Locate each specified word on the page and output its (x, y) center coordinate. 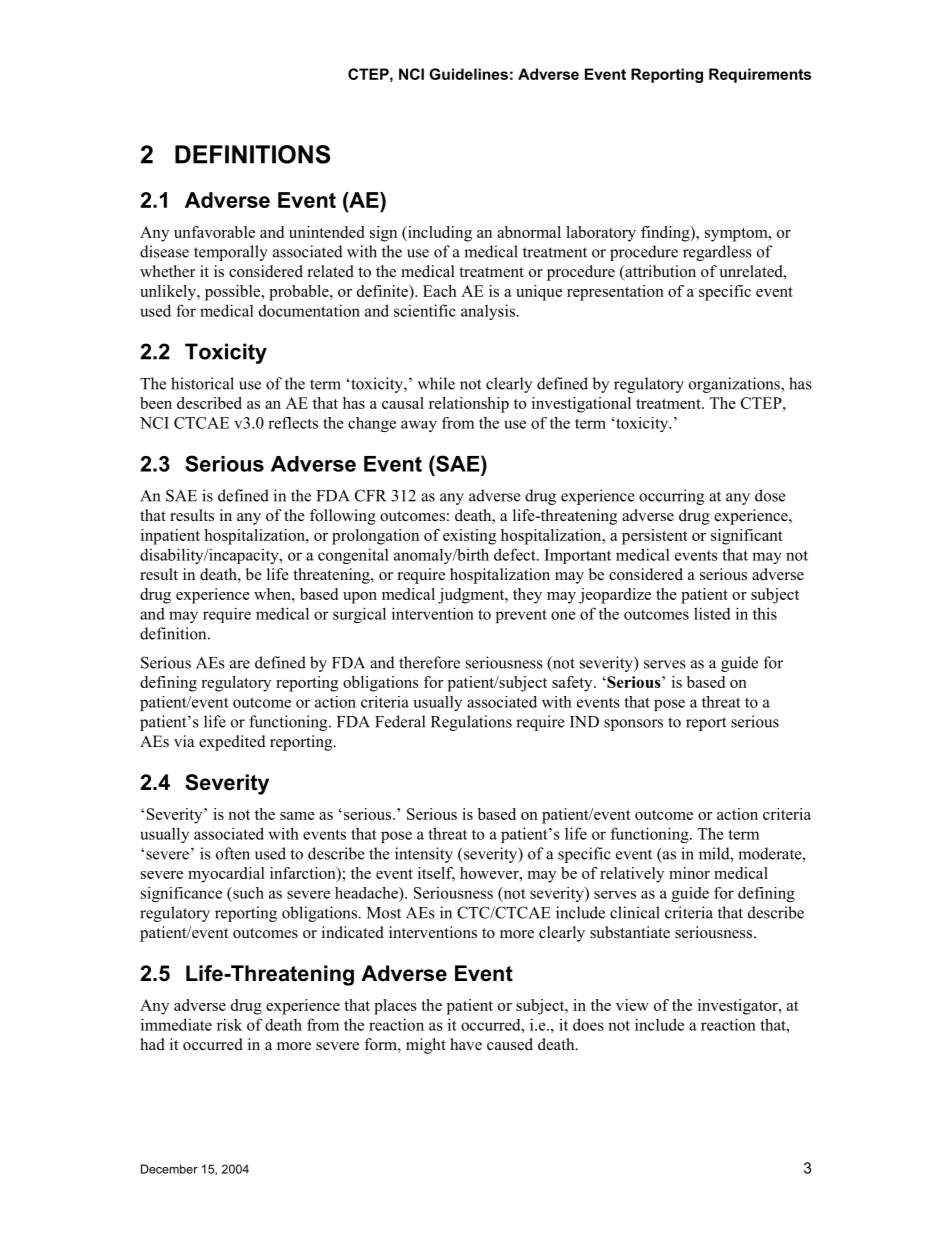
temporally (231, 253)
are (240, 664)
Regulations (471, 723)
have (466, 1044)
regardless (717, 253)
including (439, 234)
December (169, 1169)
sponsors (633, 725)
